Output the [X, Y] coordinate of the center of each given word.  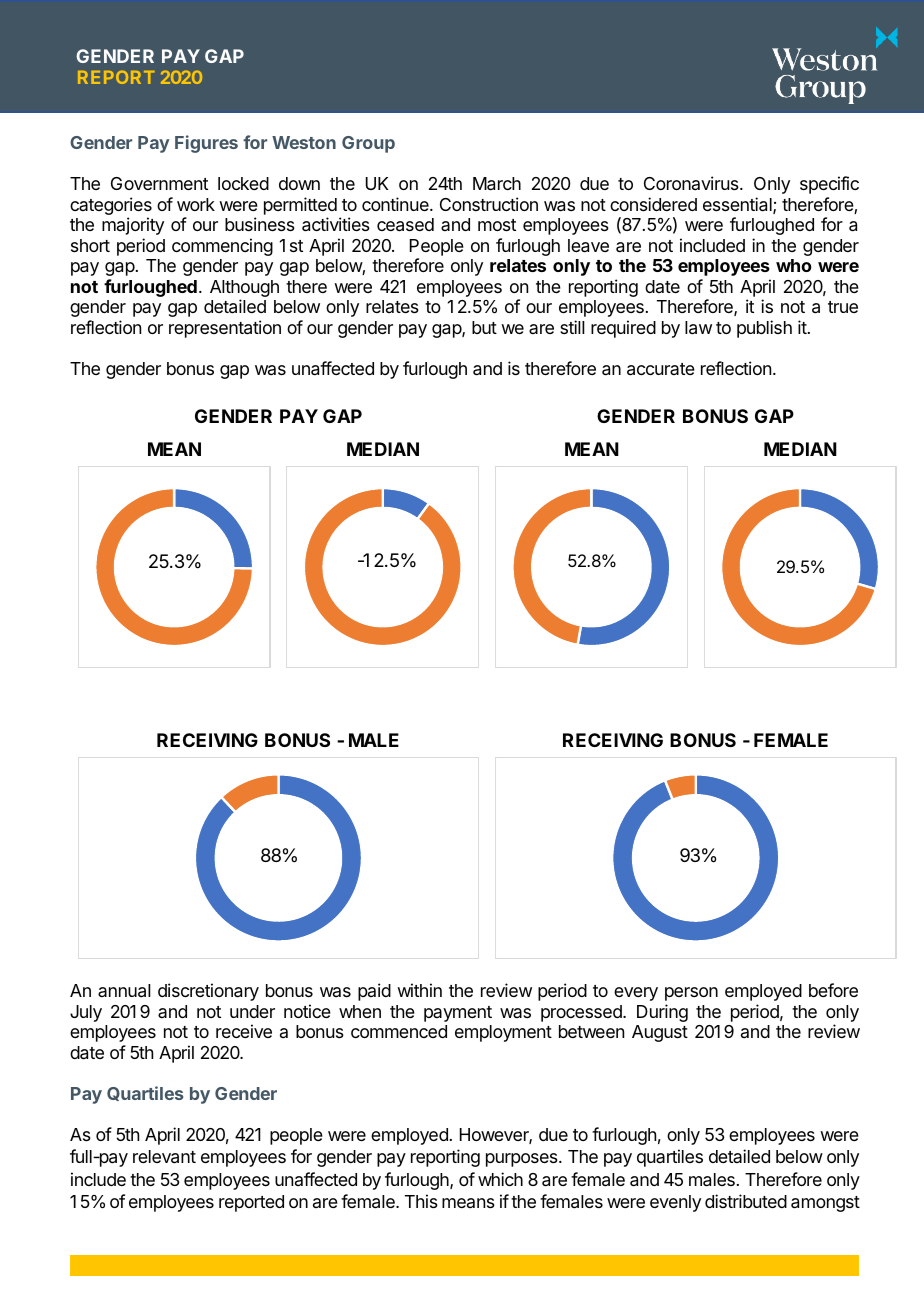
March [497, 184]
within [419, 990]
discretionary [208, 992]
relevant [164, 1157]
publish [764, 329]
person [691, 994]
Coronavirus [692, 183]
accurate [661, 369]
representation [225, 329]
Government [159, 183]
